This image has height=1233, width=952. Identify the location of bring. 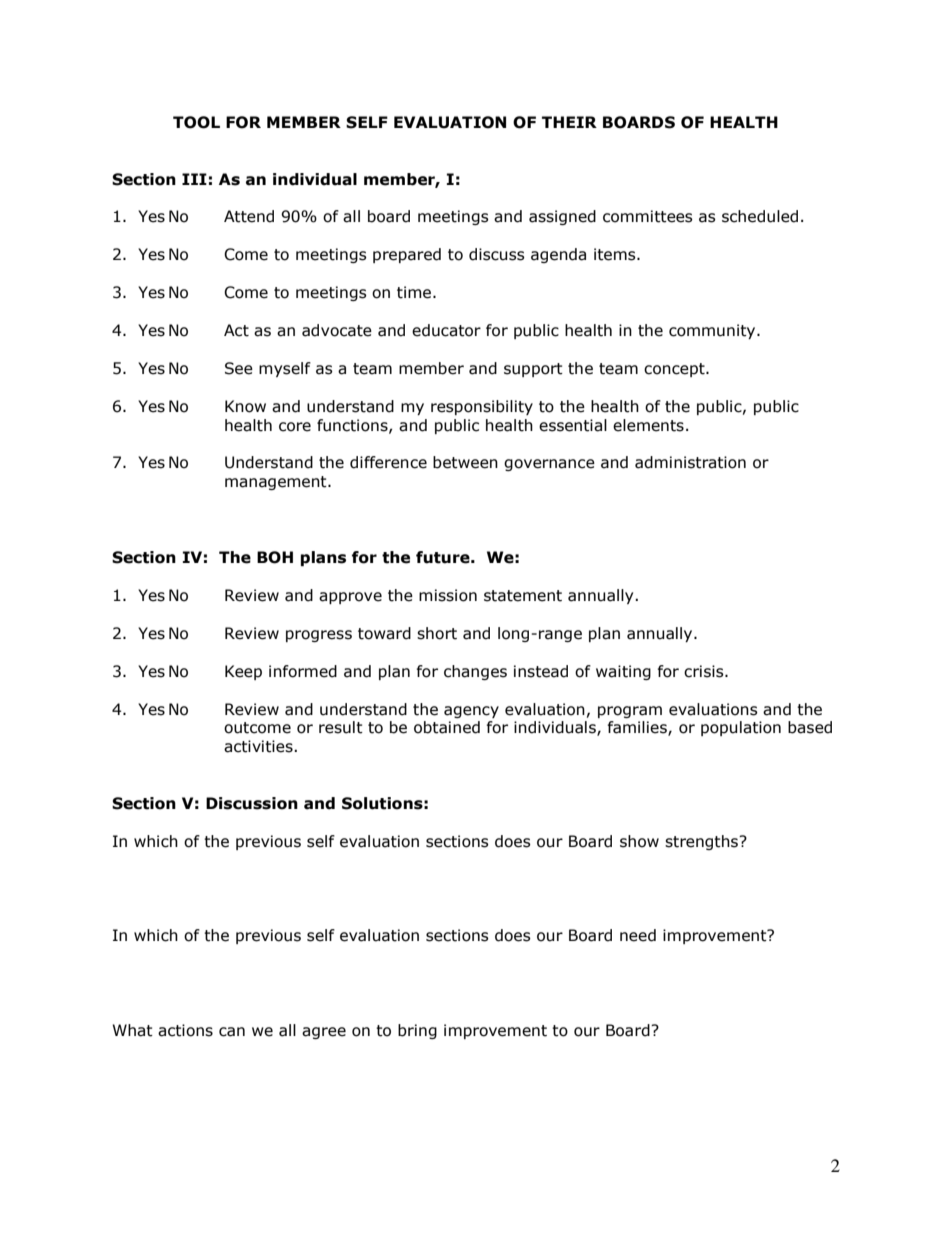
(417, 1031).
